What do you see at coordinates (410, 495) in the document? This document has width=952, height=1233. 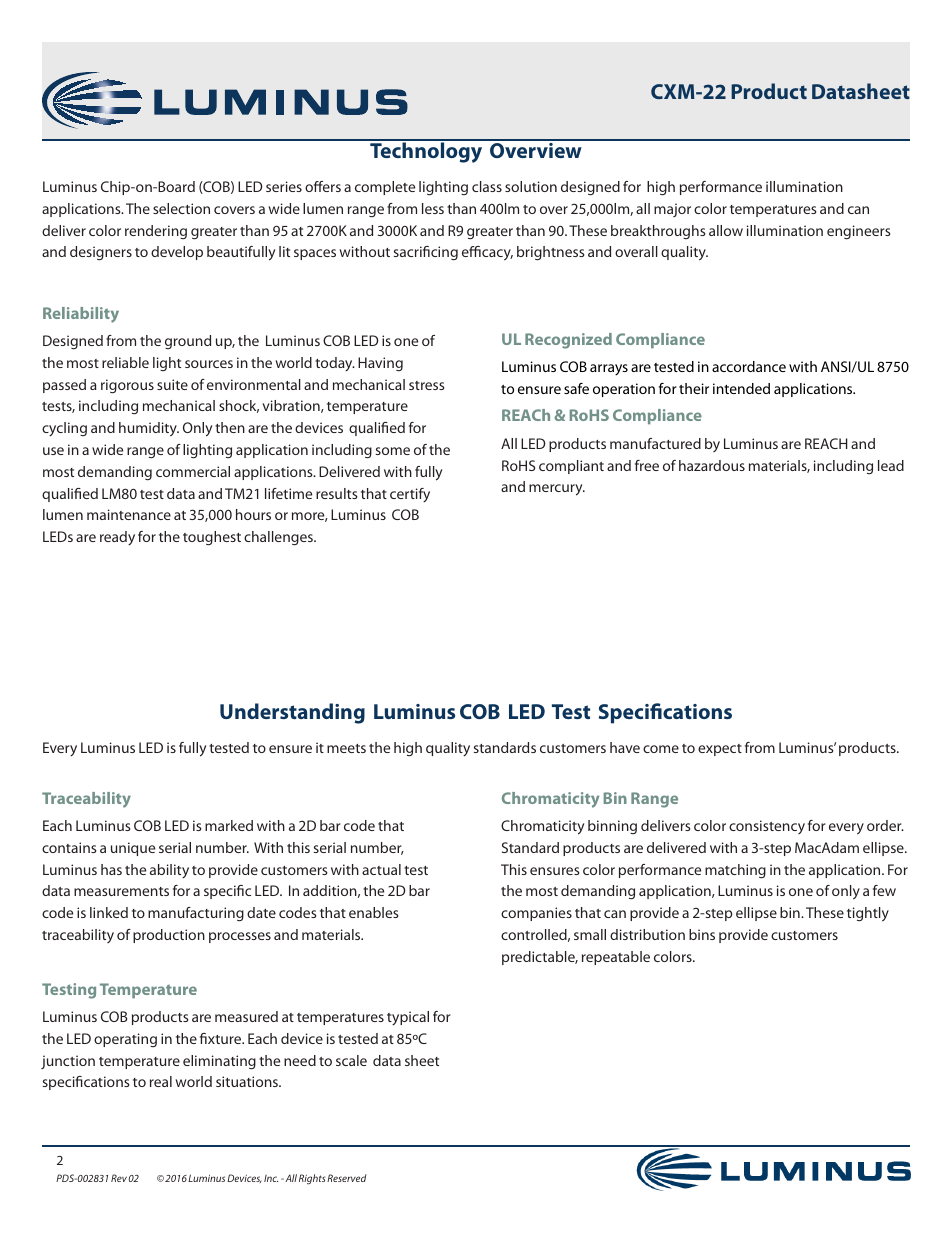 I see `certify` at bounding box center [410, 495].
